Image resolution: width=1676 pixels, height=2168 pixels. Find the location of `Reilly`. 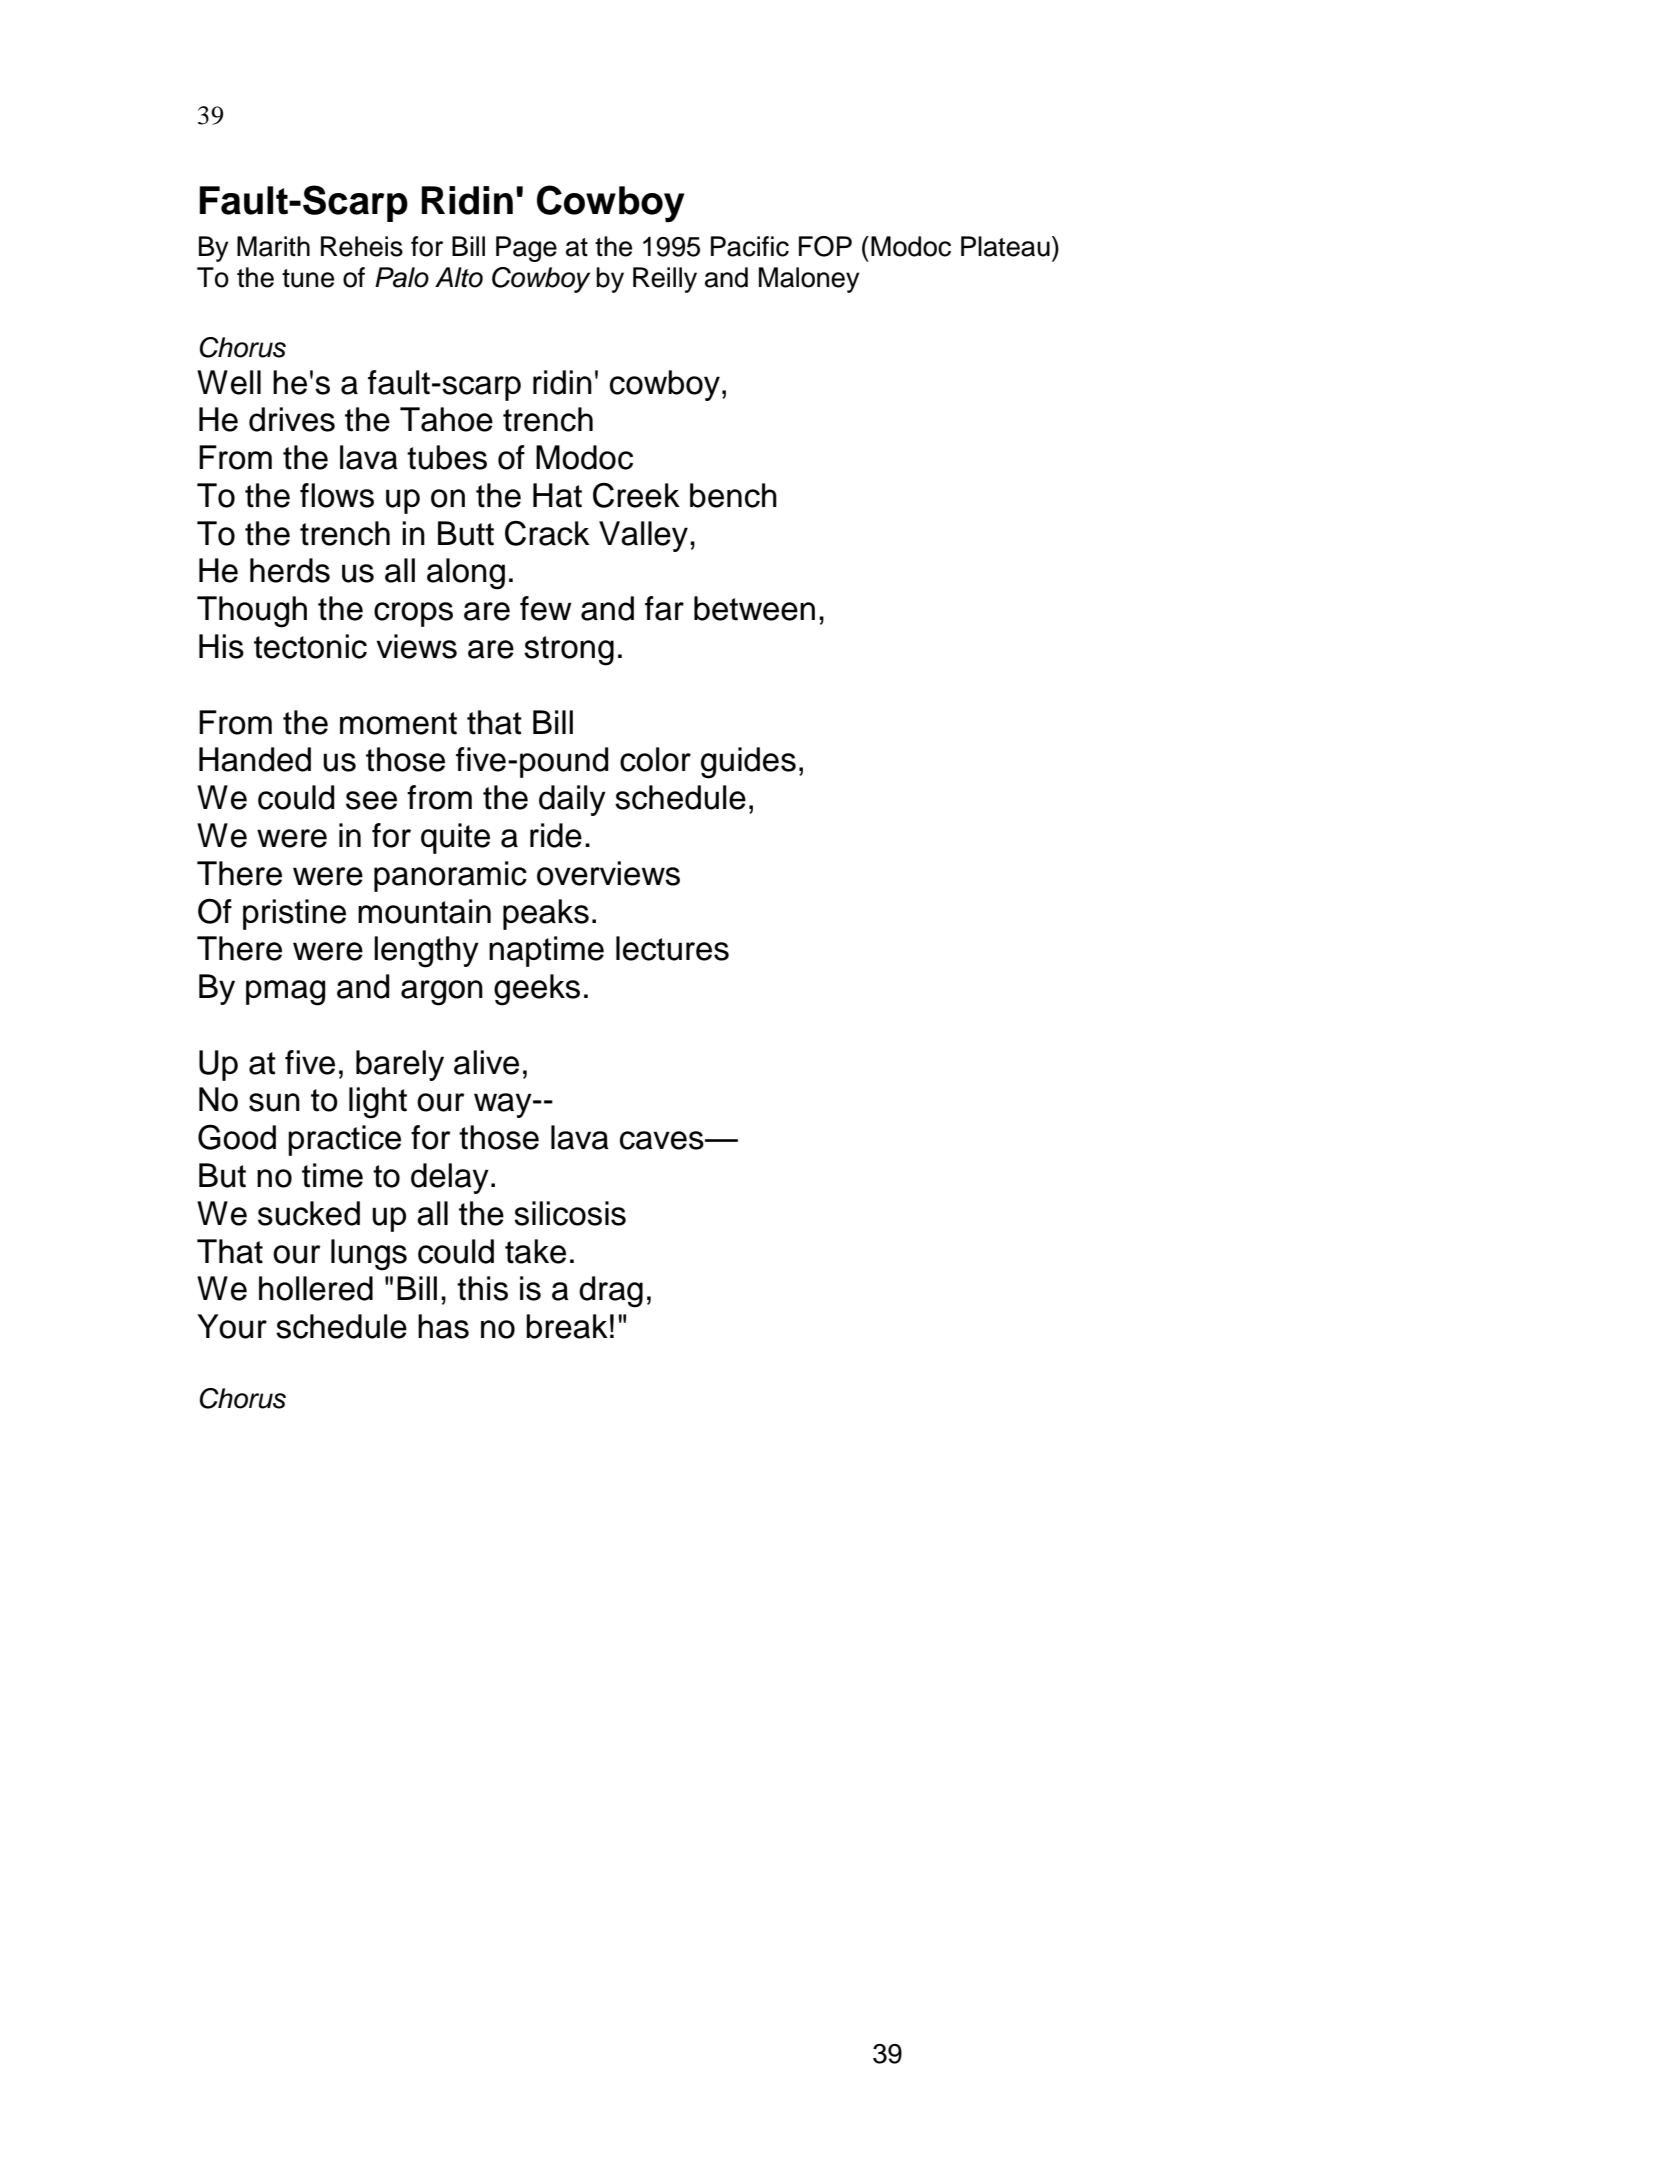

Reilly is located at coordinates (665, 280).
